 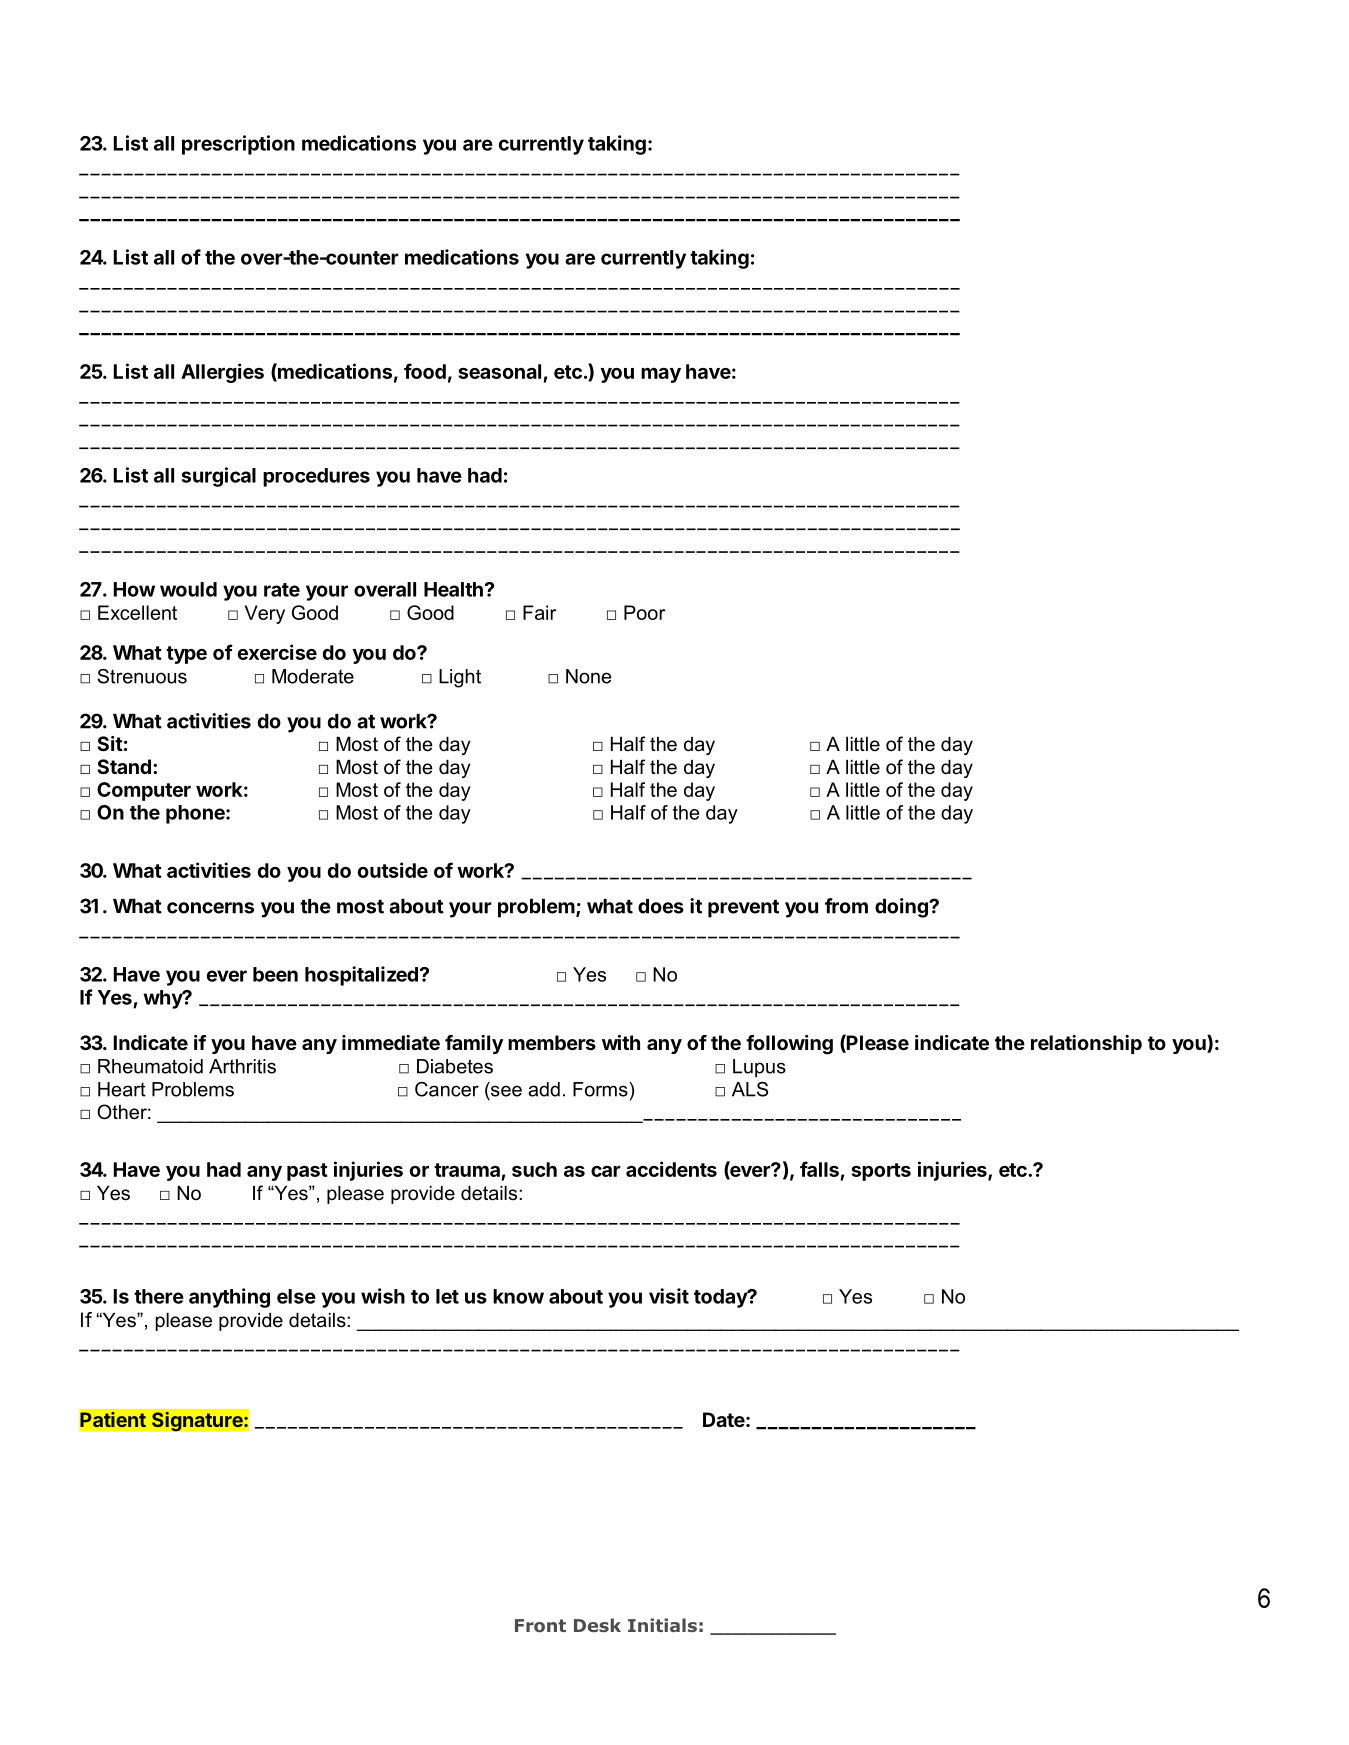 What do you see at coordinates (210, 908) in the screenshot?
I see `concerns` at bounding box center [210, 908].
